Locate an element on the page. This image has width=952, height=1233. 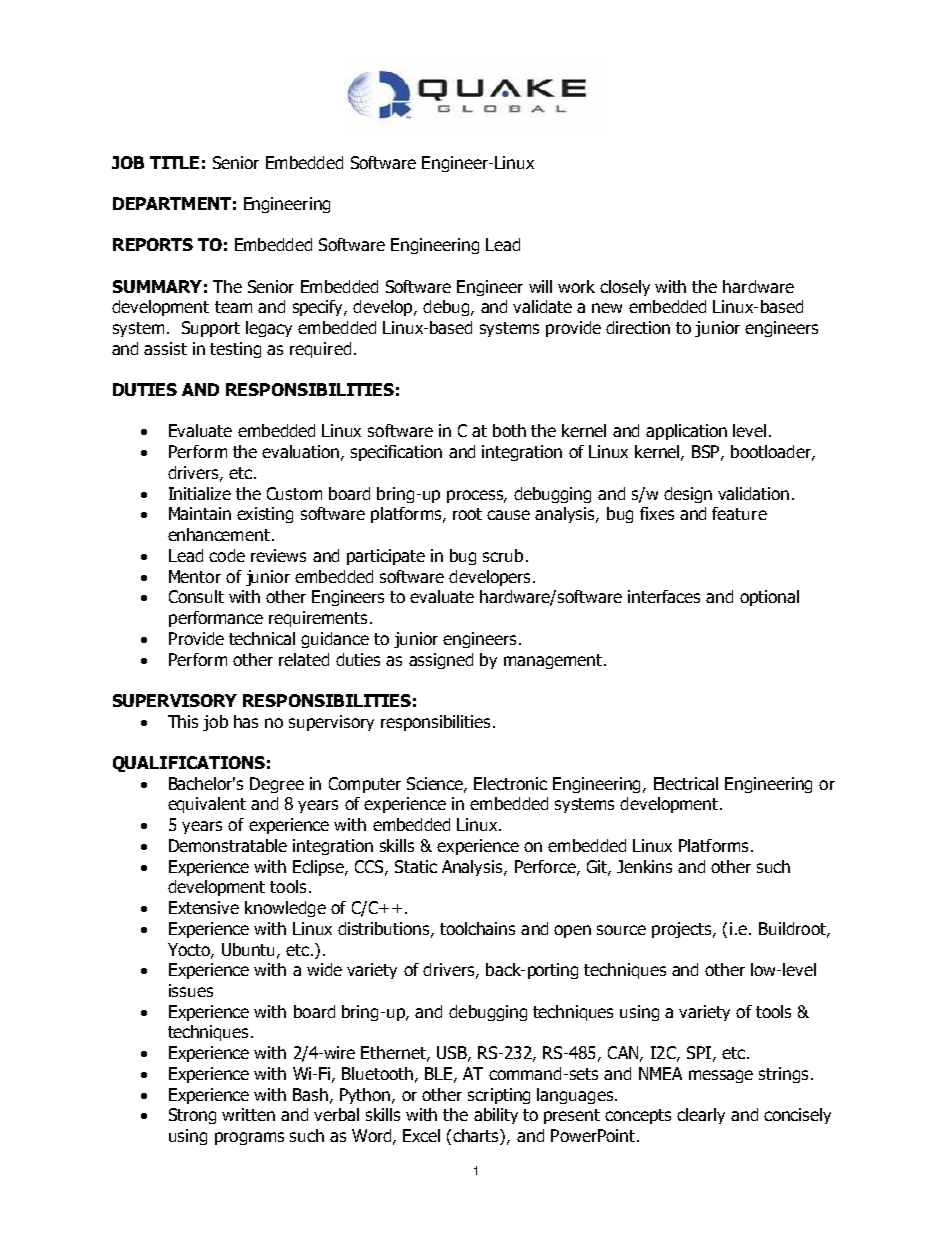
written is located at coordinates (248, 1114).
